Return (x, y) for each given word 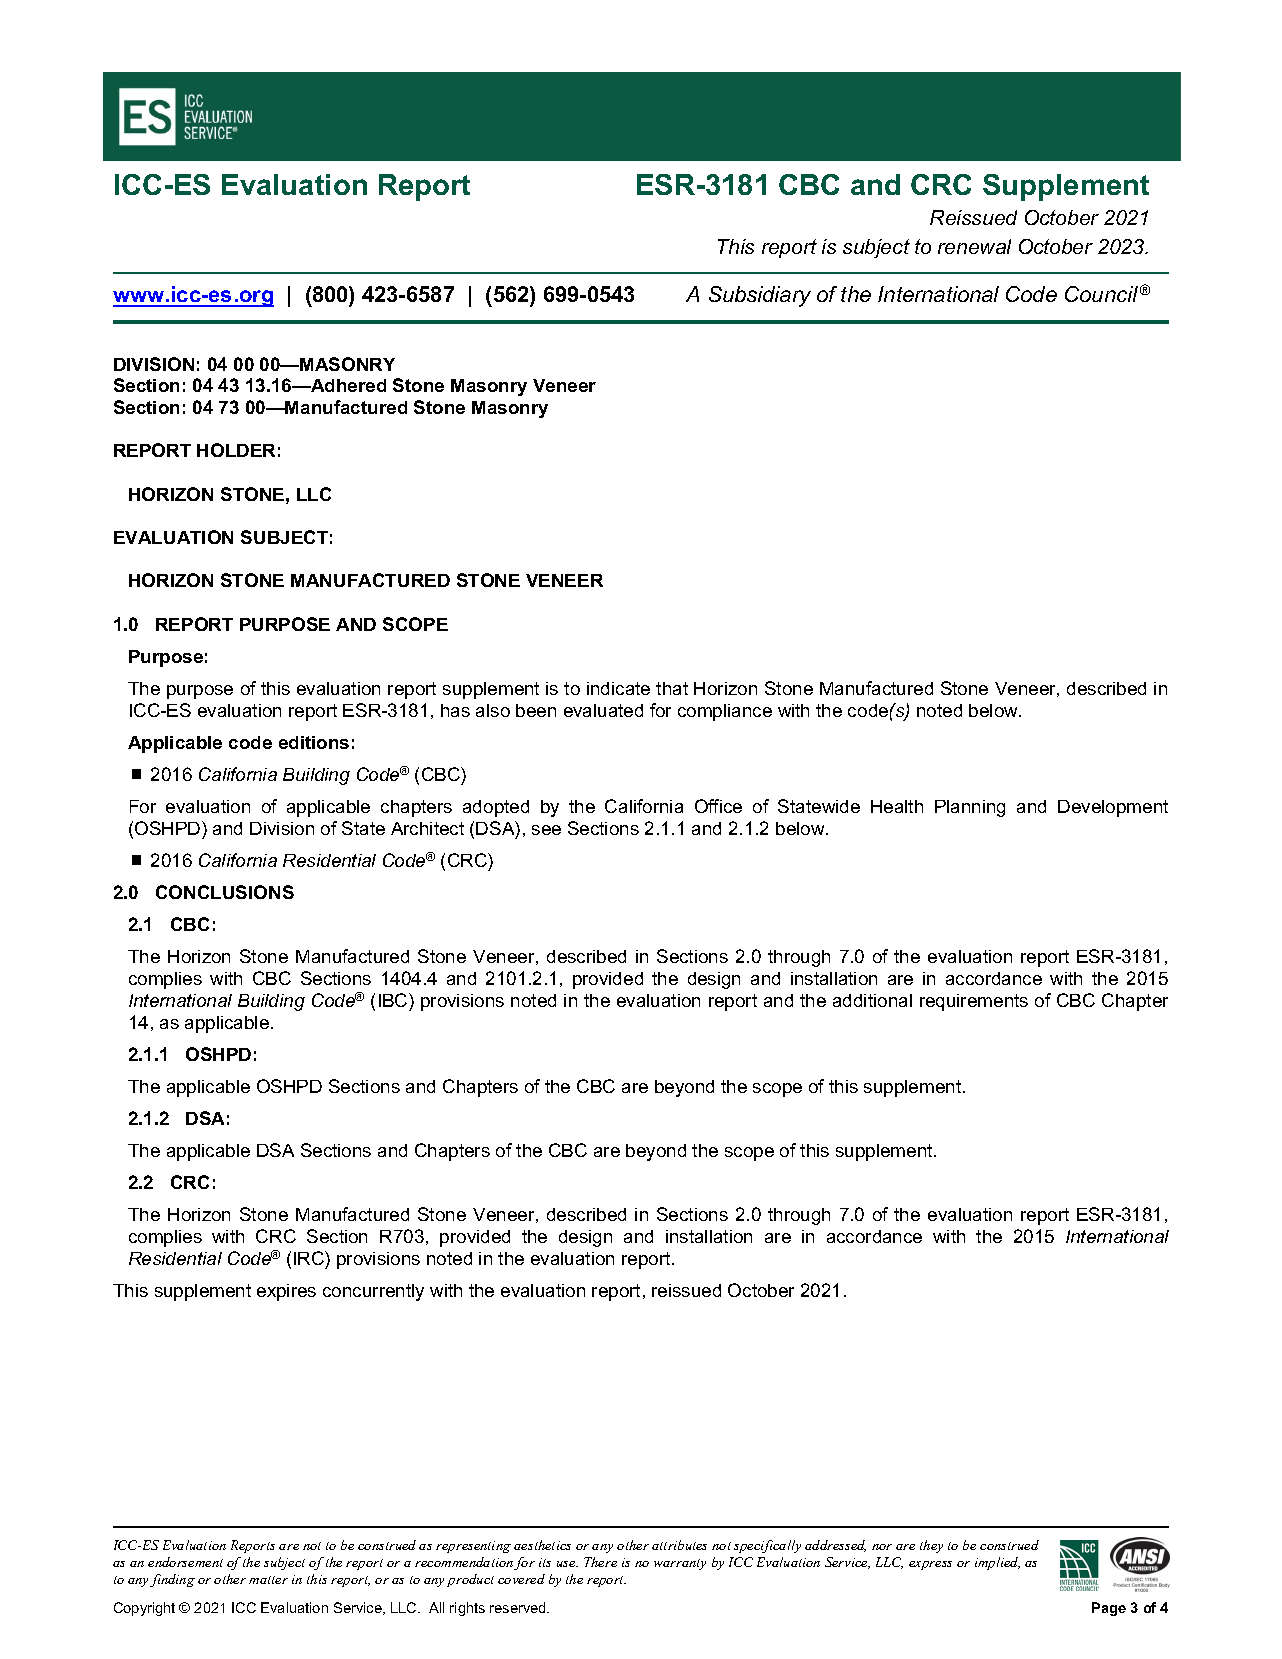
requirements (974, 1002)
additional (872, 1000)
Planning (970, 808)
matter (268, 1580)
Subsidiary (760, 296)
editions (314, 742)
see (546, 830)
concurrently (373, 1292)
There (600, 1562)
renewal (974, 246)
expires (286, 1292)
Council (1101, 294)
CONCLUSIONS (225, 892)
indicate (618, 688)
